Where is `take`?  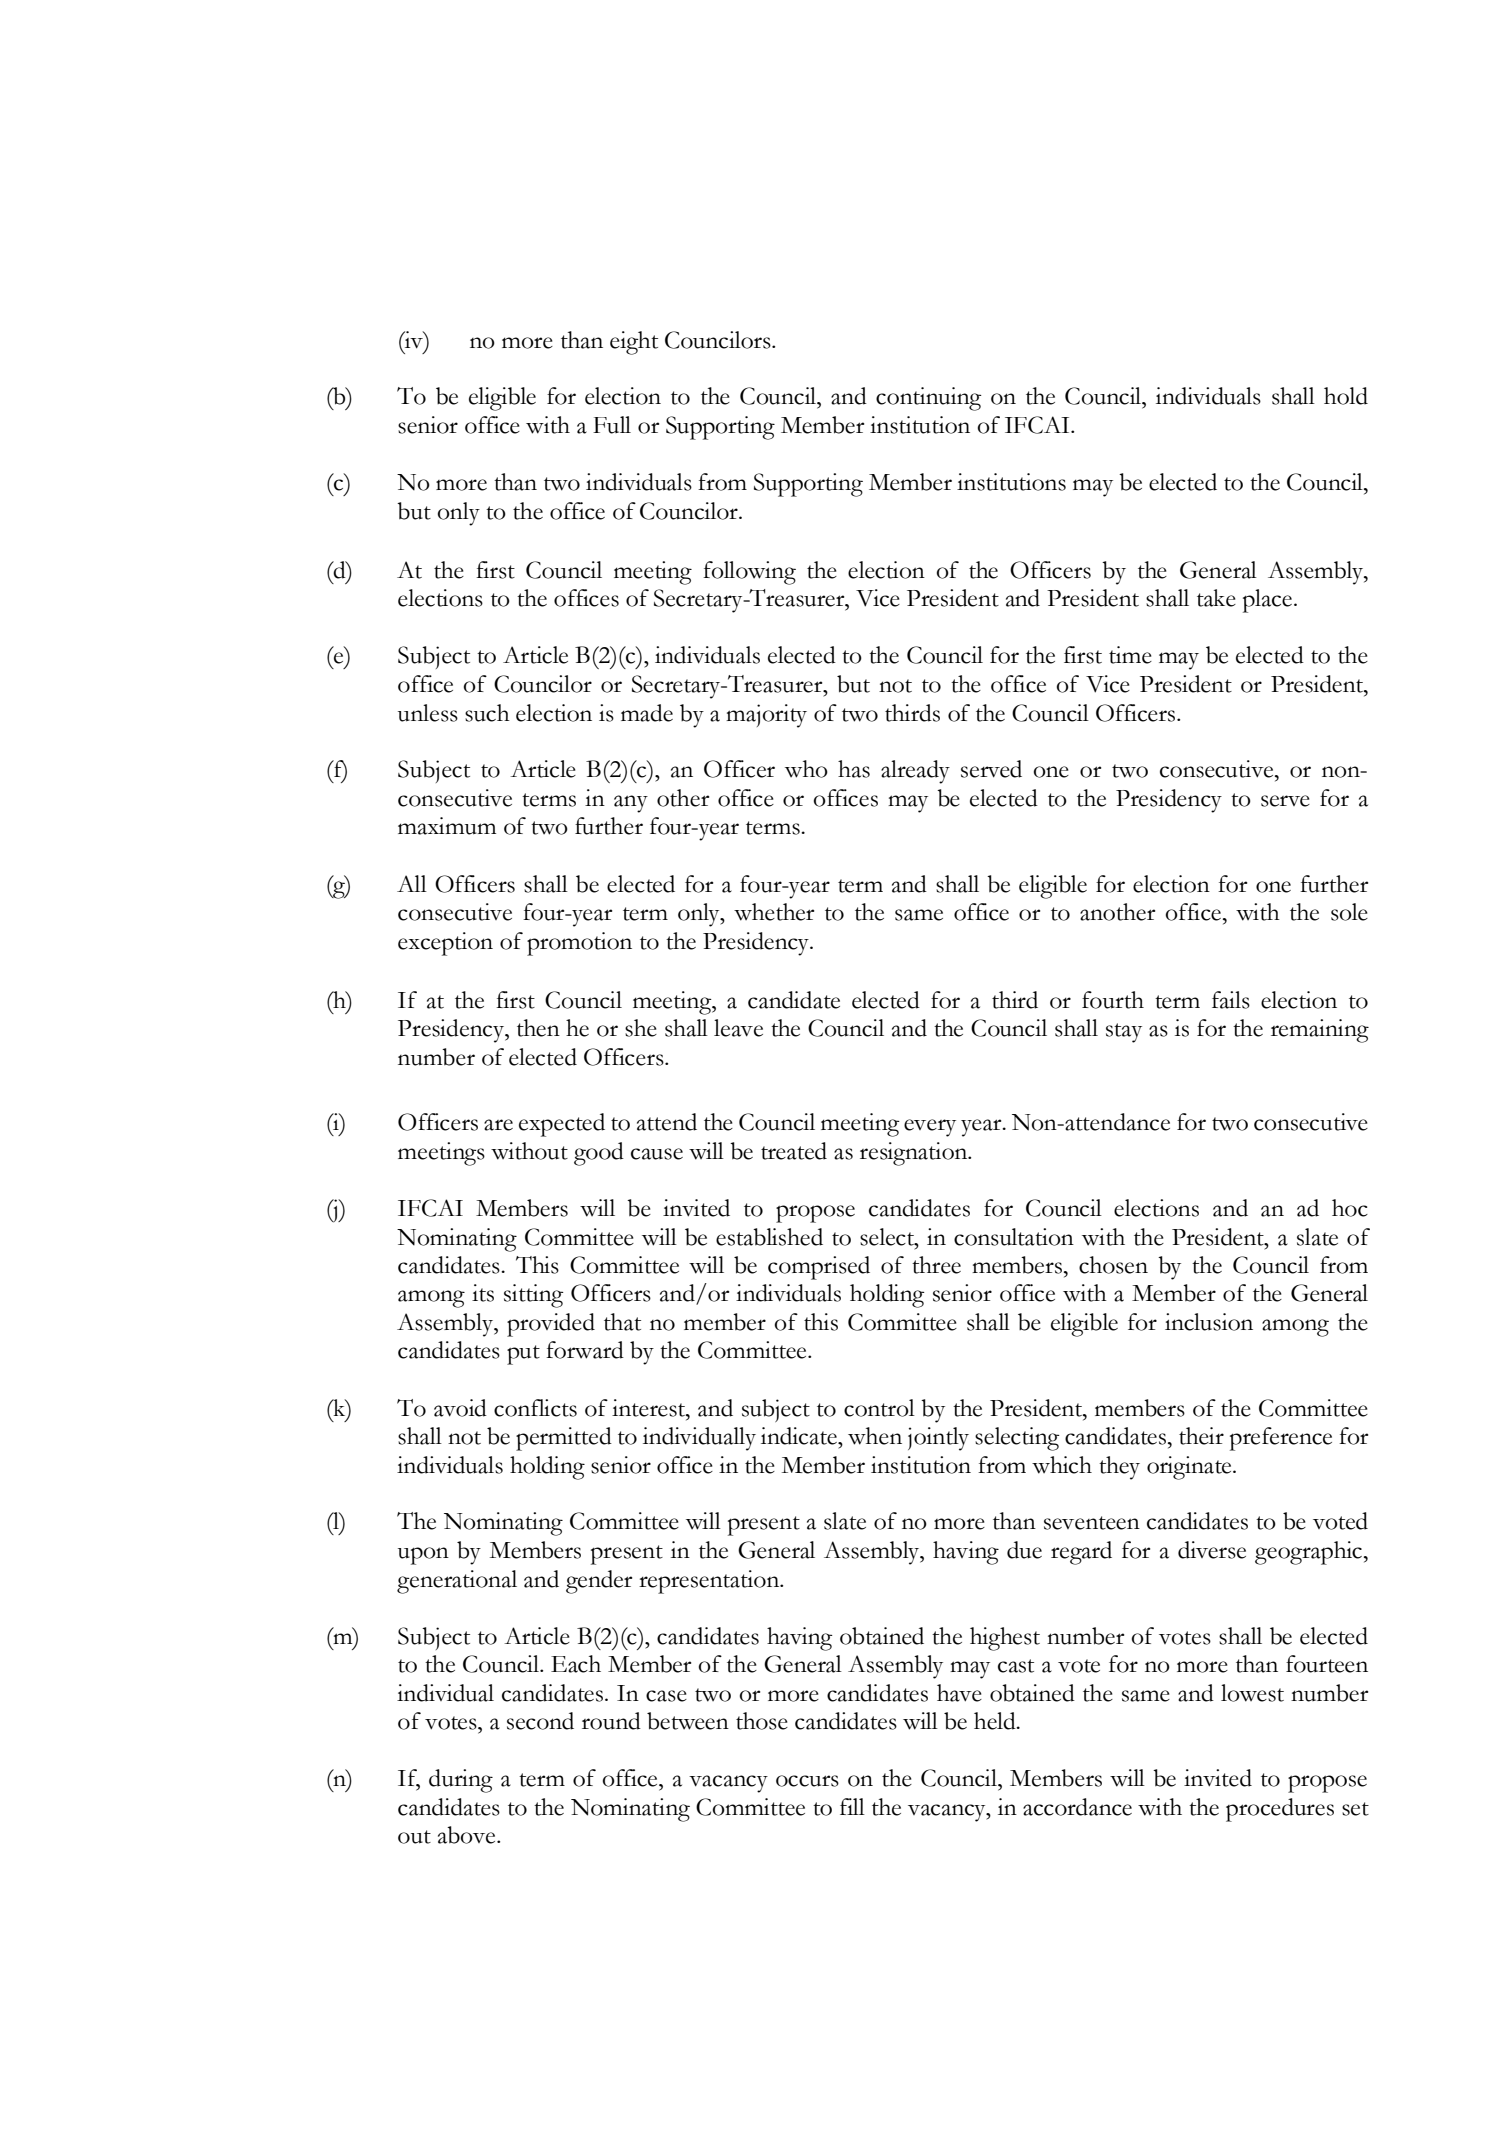 take is located at coordinates (1216, 598).
